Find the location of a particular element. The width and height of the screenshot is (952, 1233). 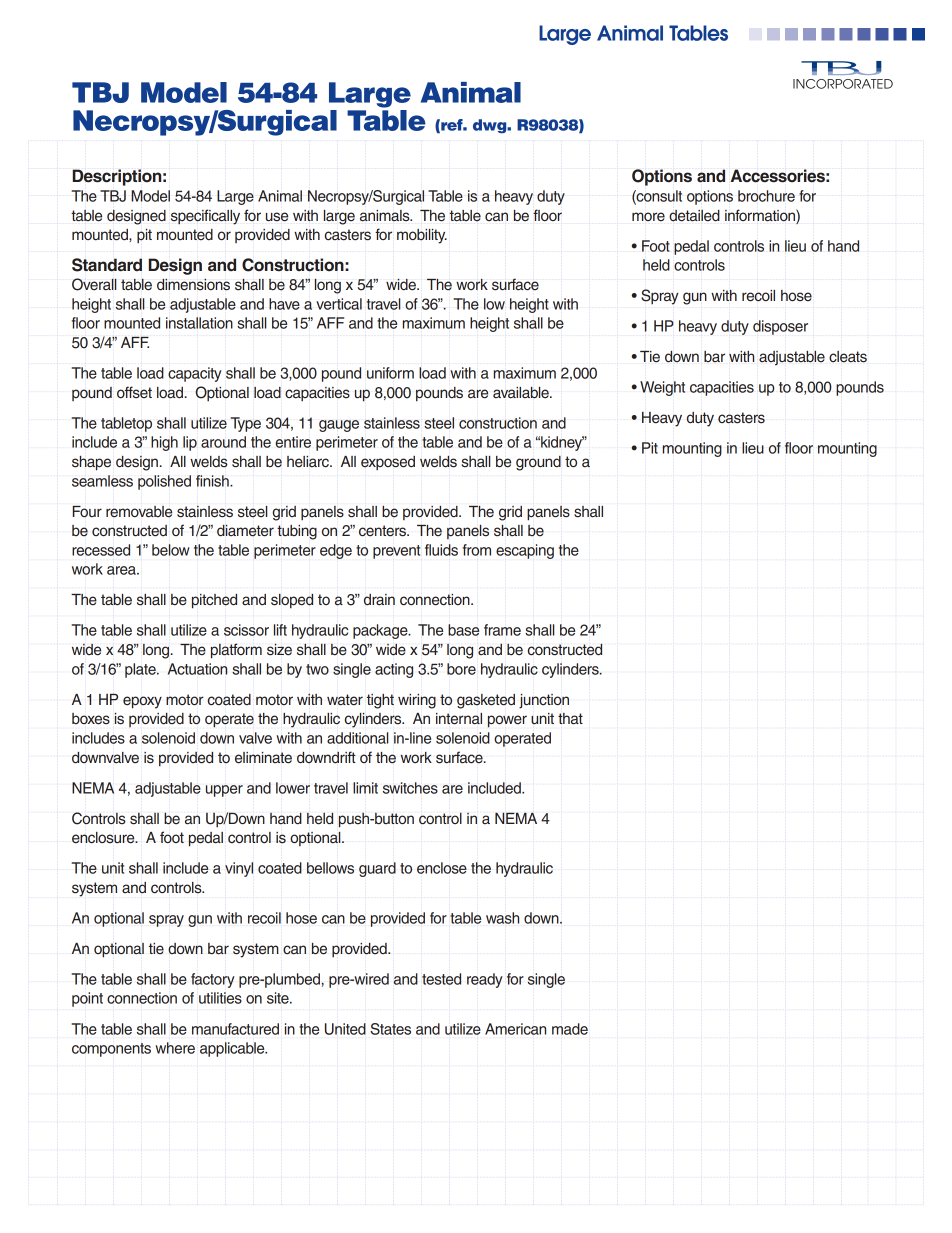

specifically is located at coordinates (205, 217).
